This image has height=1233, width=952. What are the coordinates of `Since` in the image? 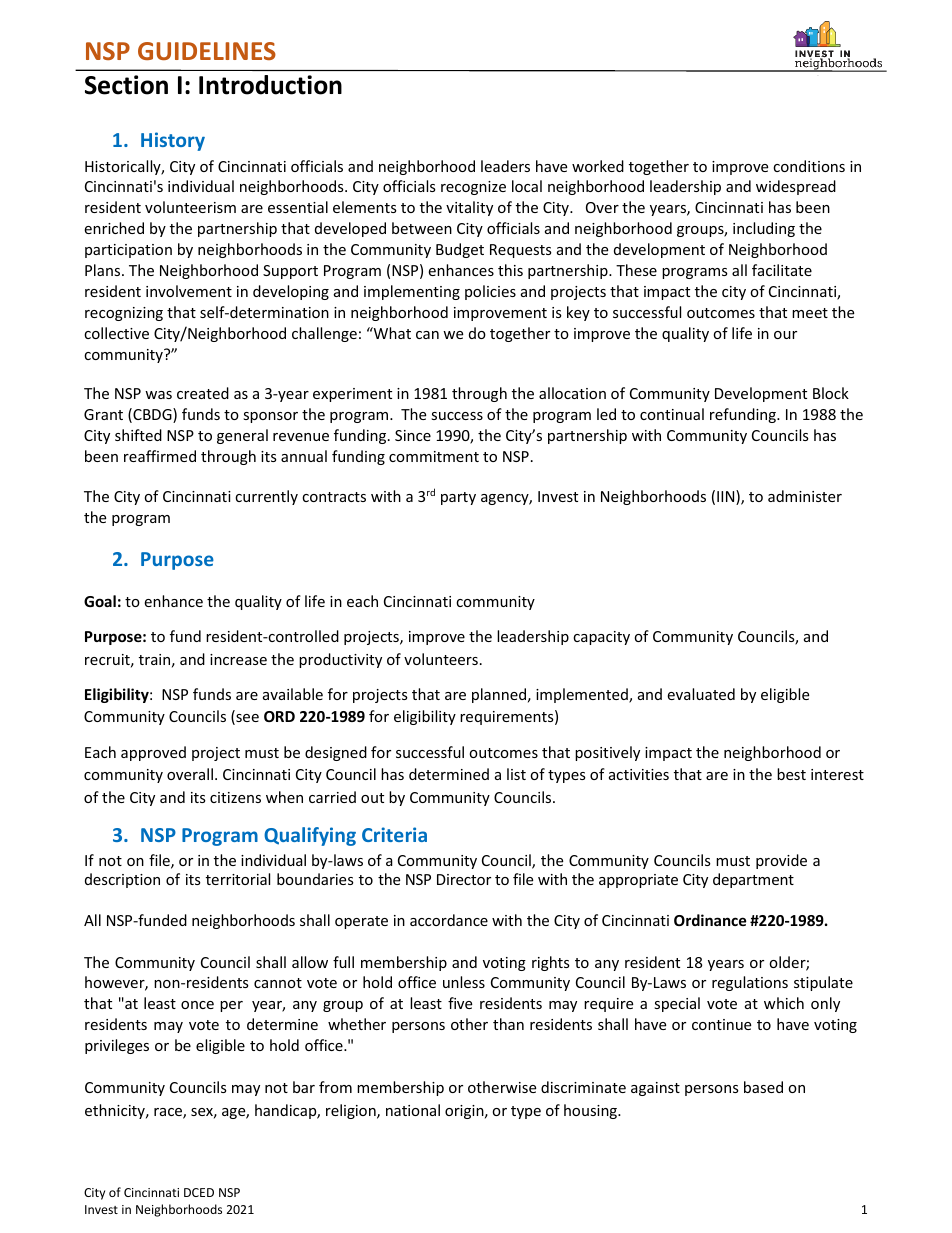 It's located at (413, 435).
